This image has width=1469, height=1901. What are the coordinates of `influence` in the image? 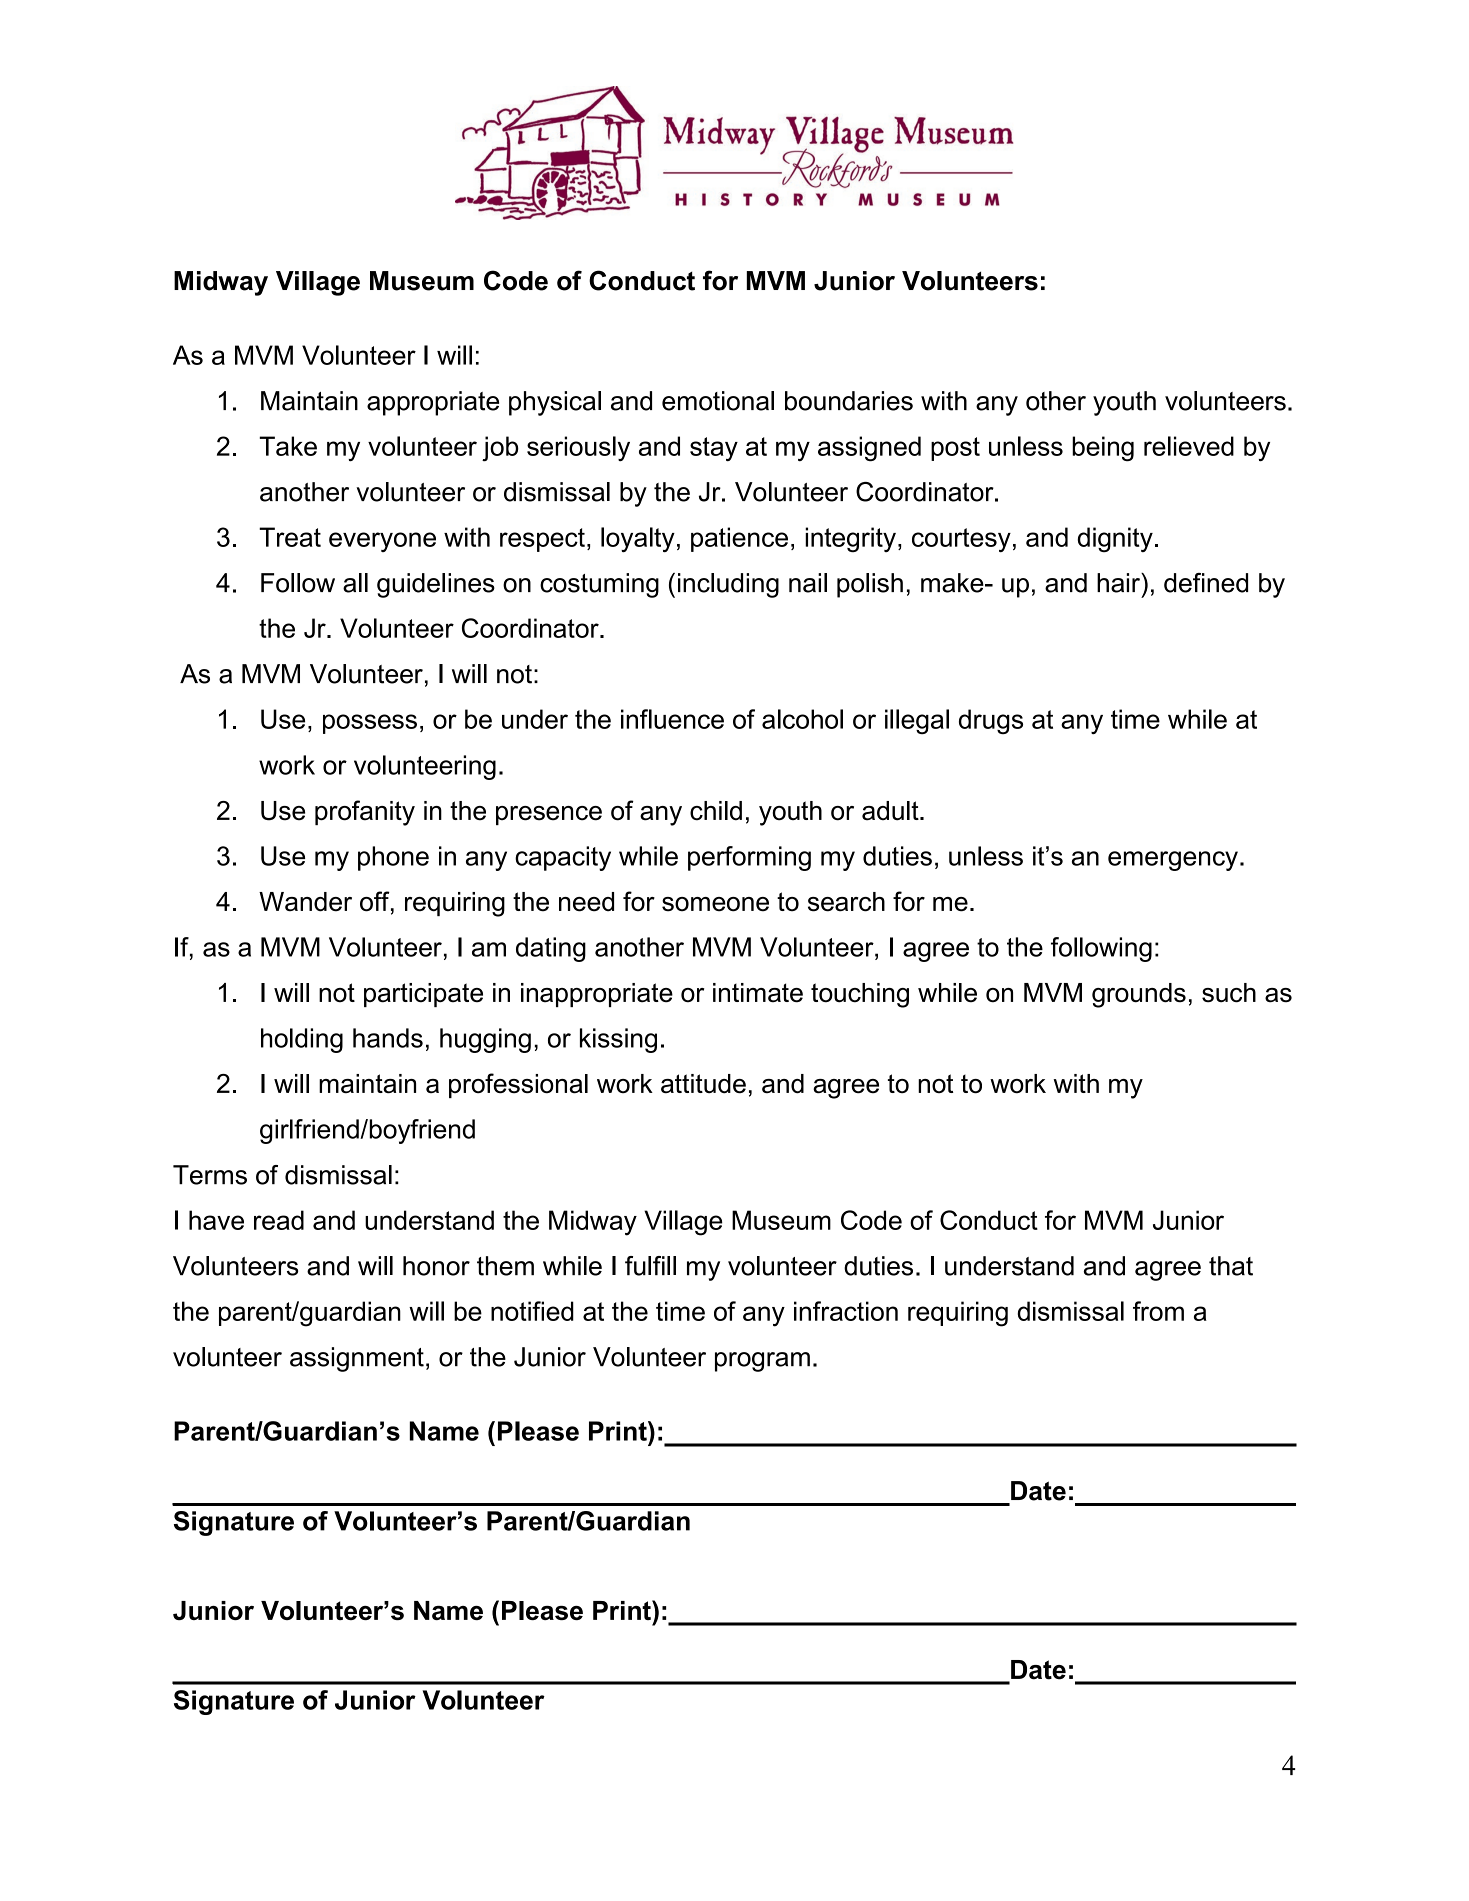 It's located at (672, 719).
